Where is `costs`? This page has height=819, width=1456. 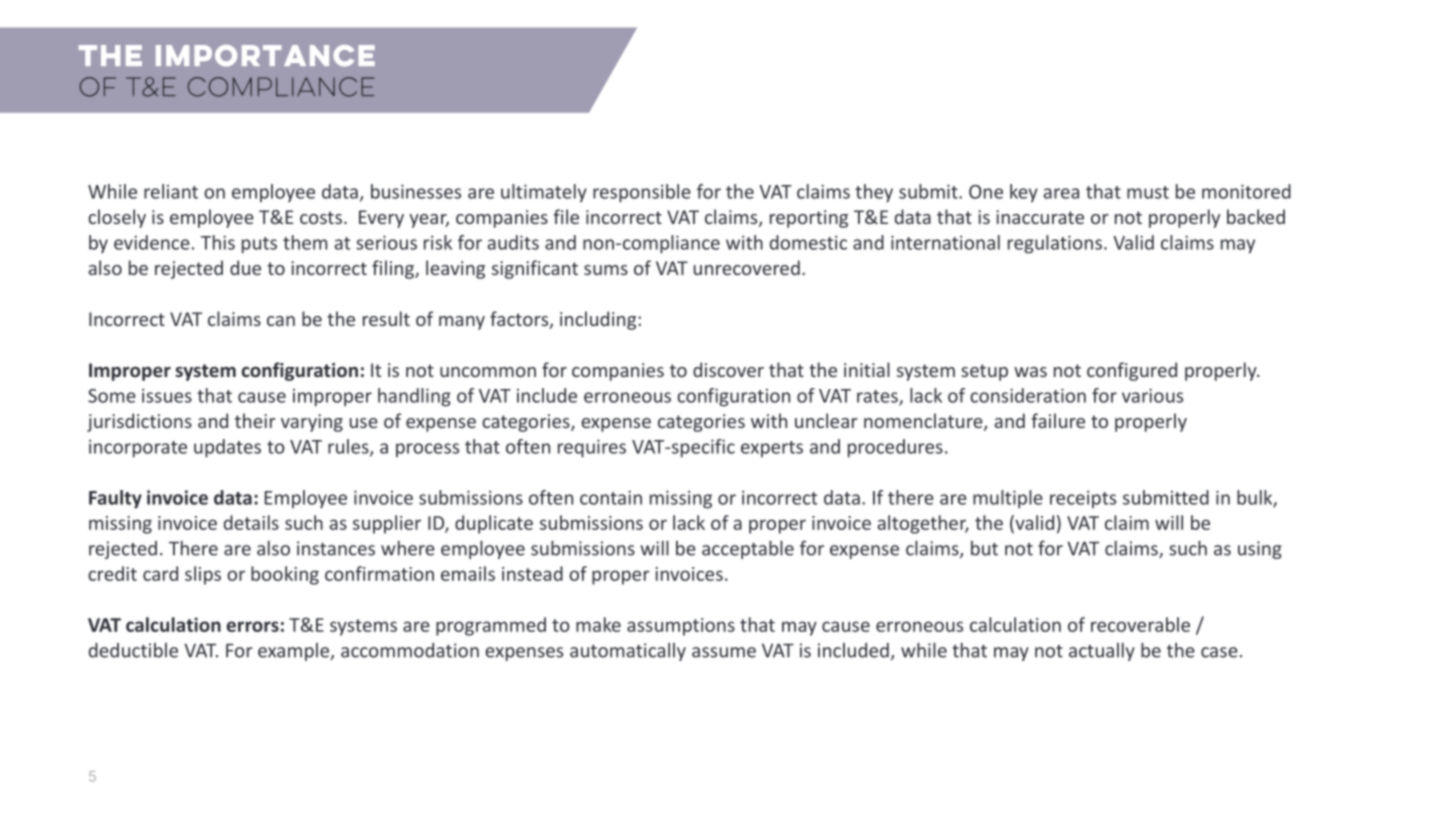 costs is located at coordinates (321, 217).
